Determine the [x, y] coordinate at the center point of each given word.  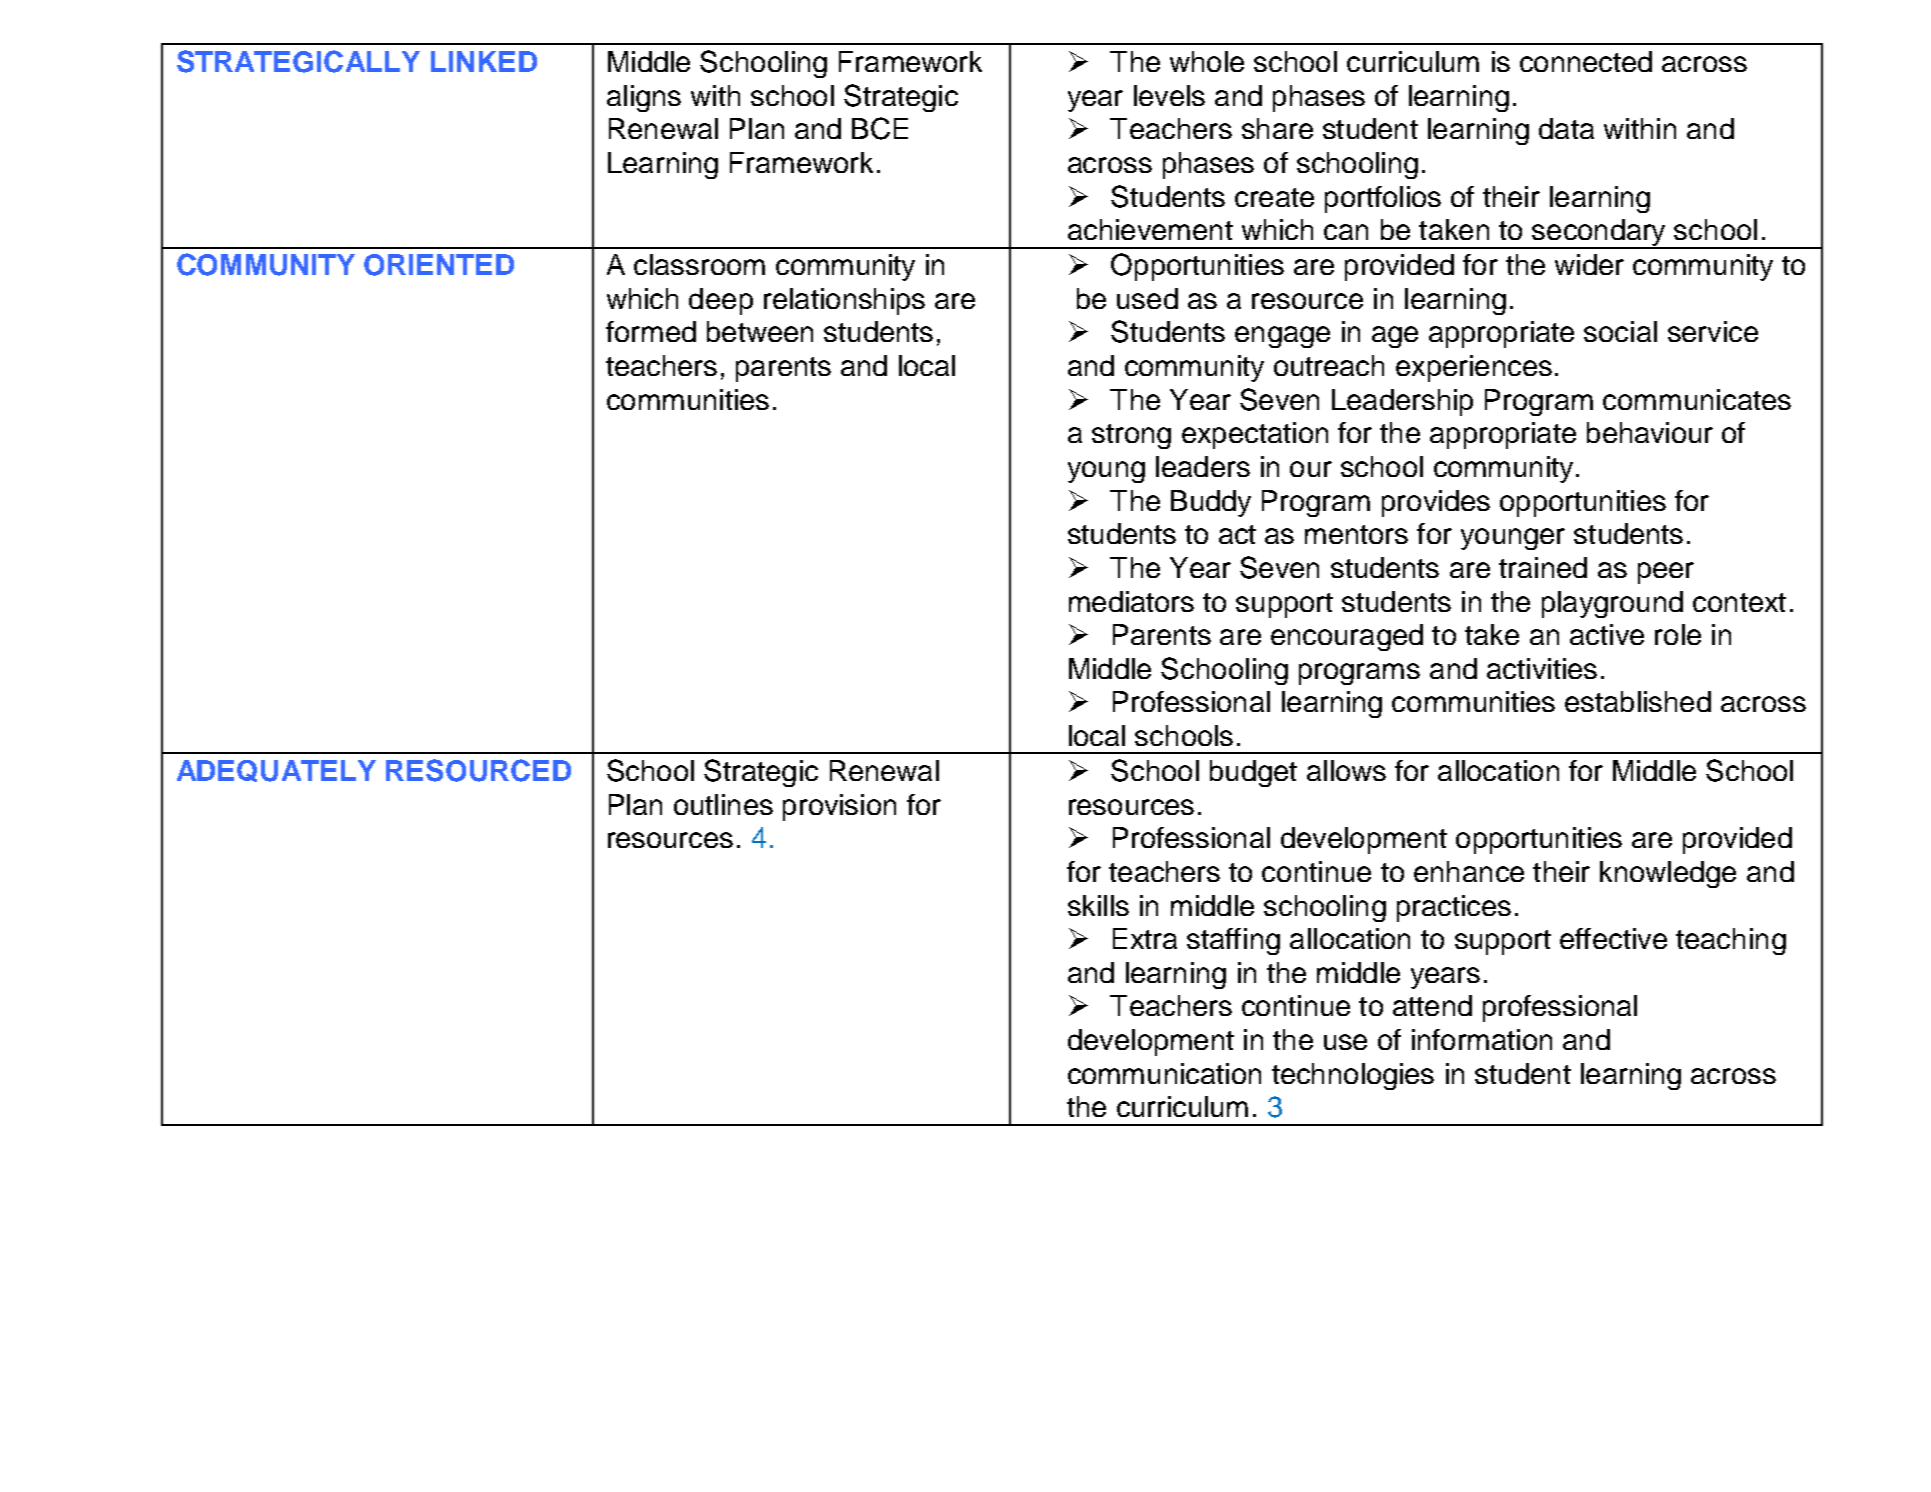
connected [1586, 61]
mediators [1131, 601]
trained [1543, 567]
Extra [1145, 938]
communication [1164, 1073]
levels [1169, 95]
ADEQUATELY [276, 771]
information [1482, 1039]
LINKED [484, 61]
